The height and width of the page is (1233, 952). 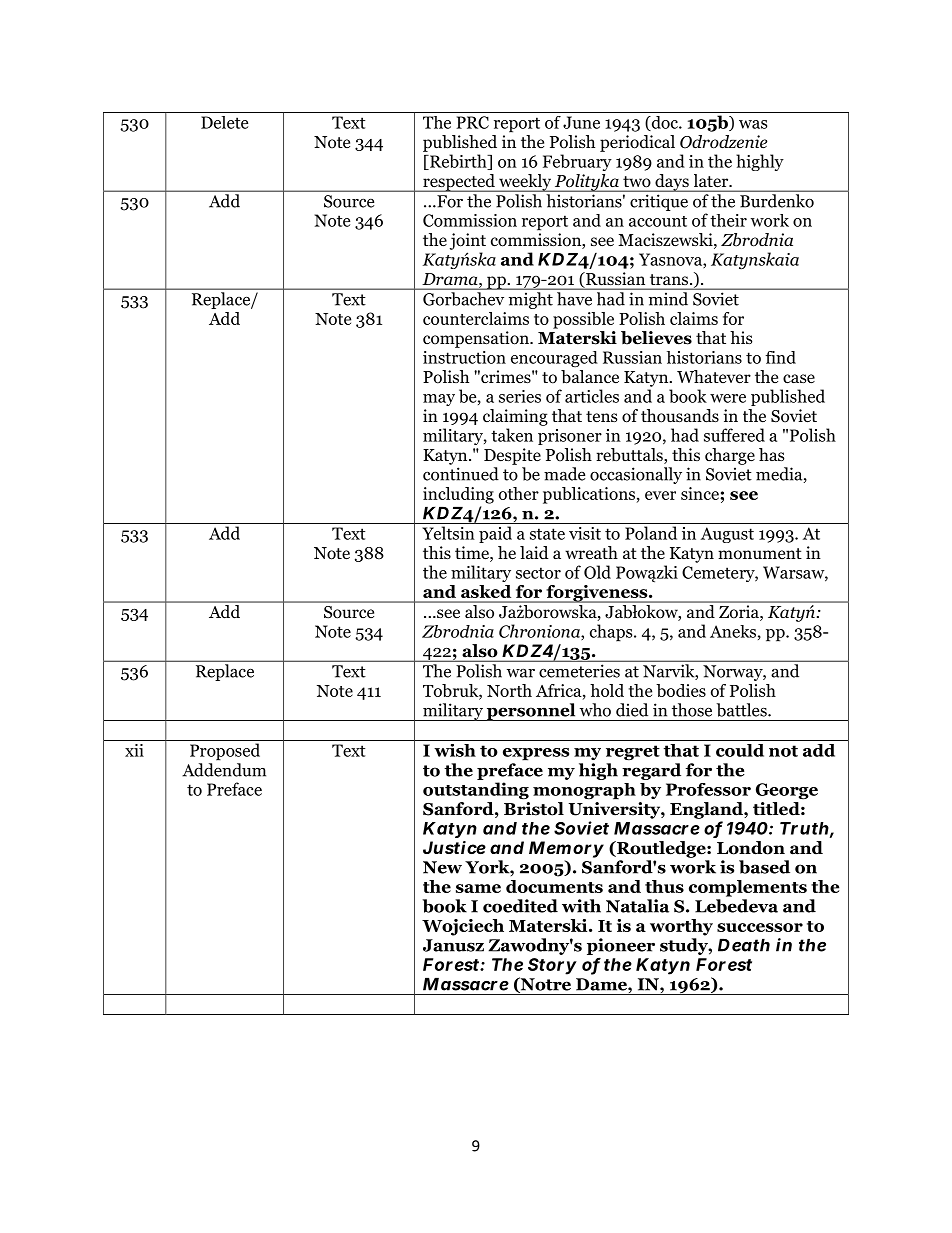 I want to click on August, so click(x=727, y=535).
